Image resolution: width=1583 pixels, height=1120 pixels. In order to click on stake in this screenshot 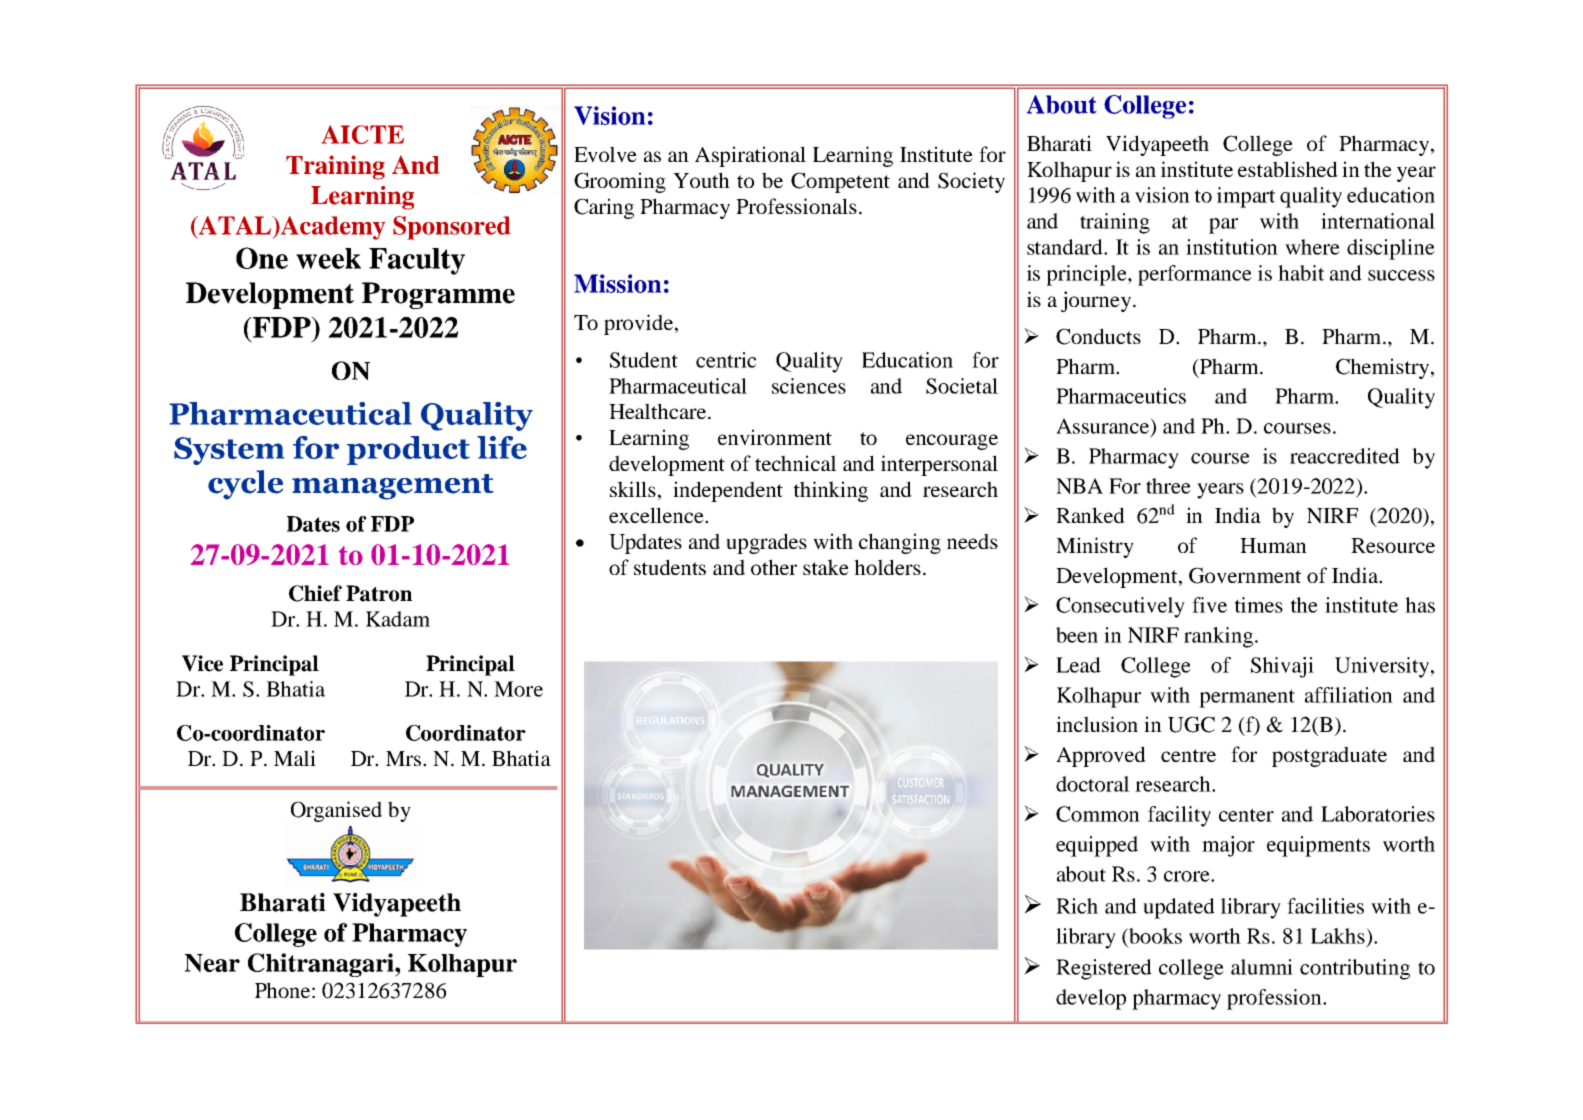, I will do `click(826, 567)`.
